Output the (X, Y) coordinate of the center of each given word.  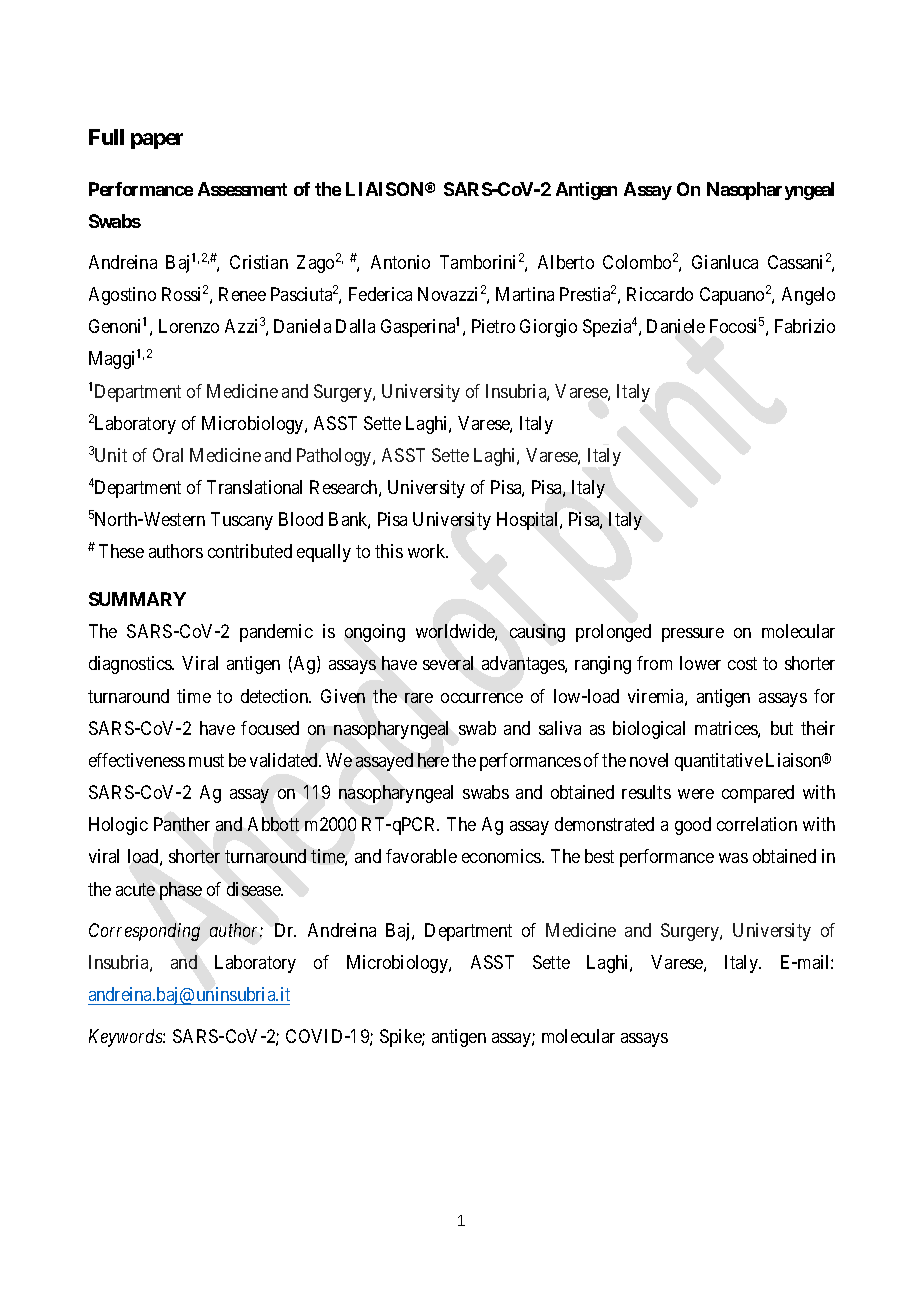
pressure (693, 635)
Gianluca (725, 262)
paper (157, 141)
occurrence (482, 698)
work (428, 551)
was (733, 858)
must (206, 760)
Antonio (400, 262)
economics (502, 856)
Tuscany (242, 521)
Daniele (676, 326)
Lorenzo (189, 326)
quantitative (719, 762)
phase (181, 891)
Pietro (493, 326)
